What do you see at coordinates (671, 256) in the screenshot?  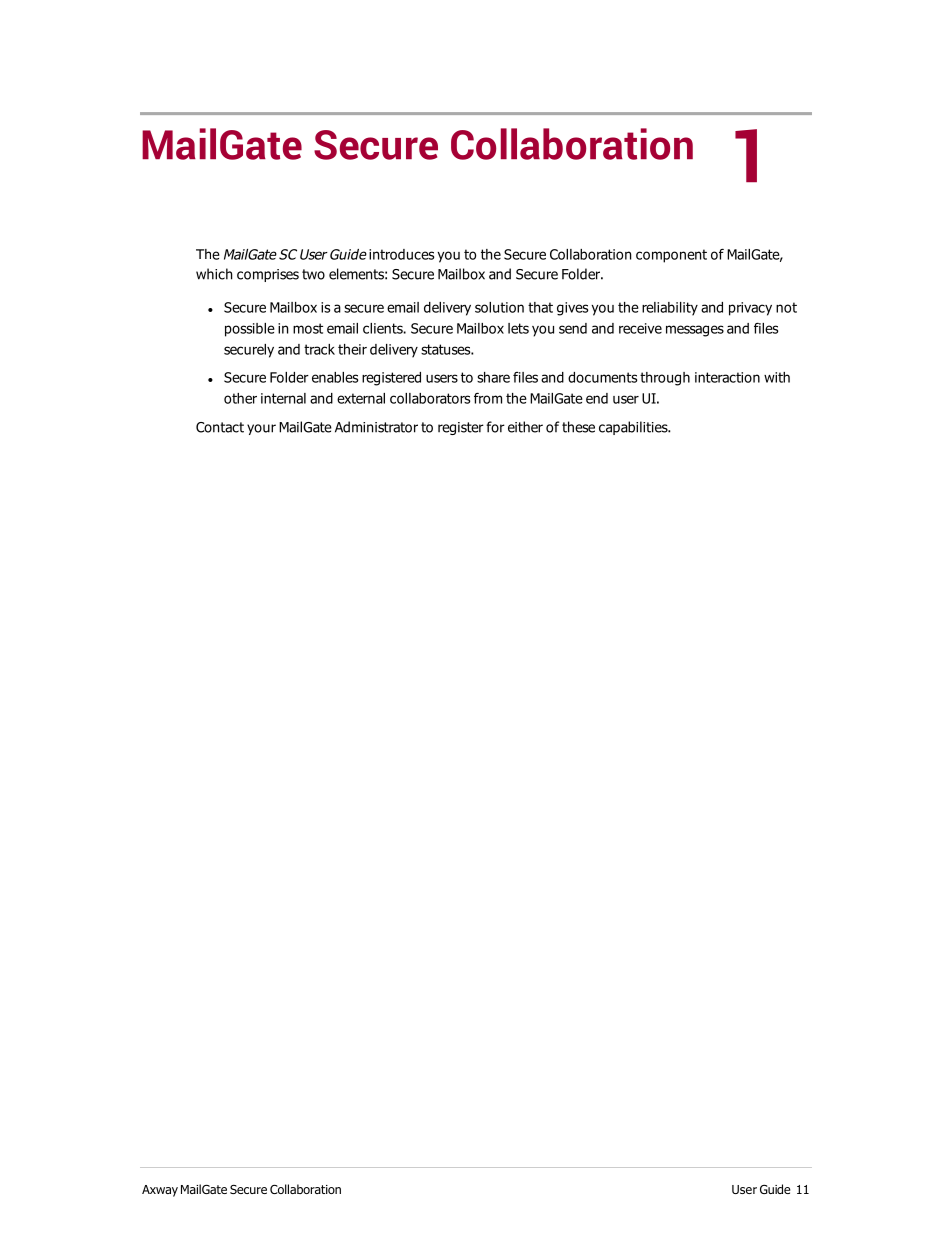 I see `component` at bounding box center [671, 256].
